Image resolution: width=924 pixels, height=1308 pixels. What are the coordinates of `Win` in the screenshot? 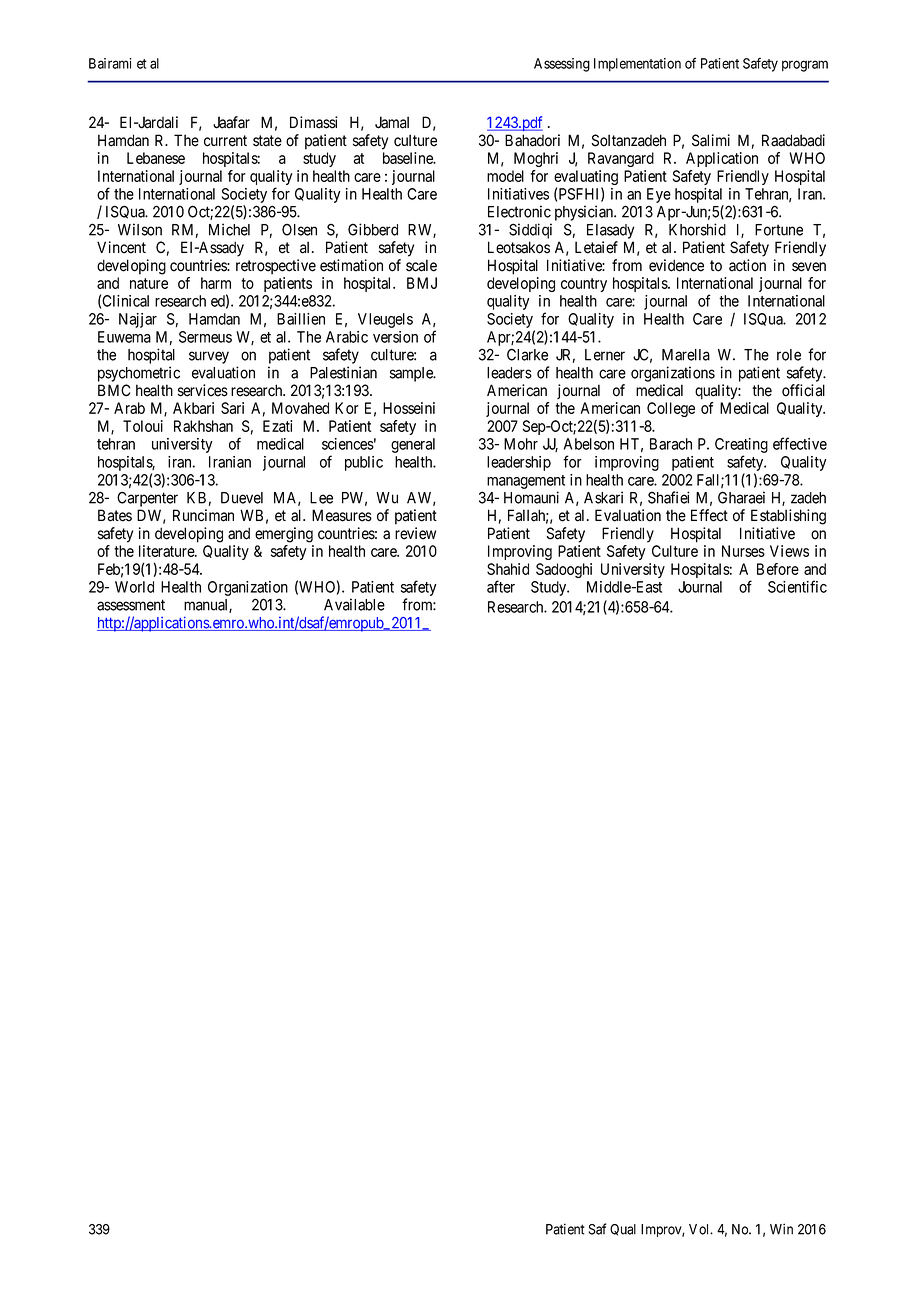 It's located at (781, 1229).
